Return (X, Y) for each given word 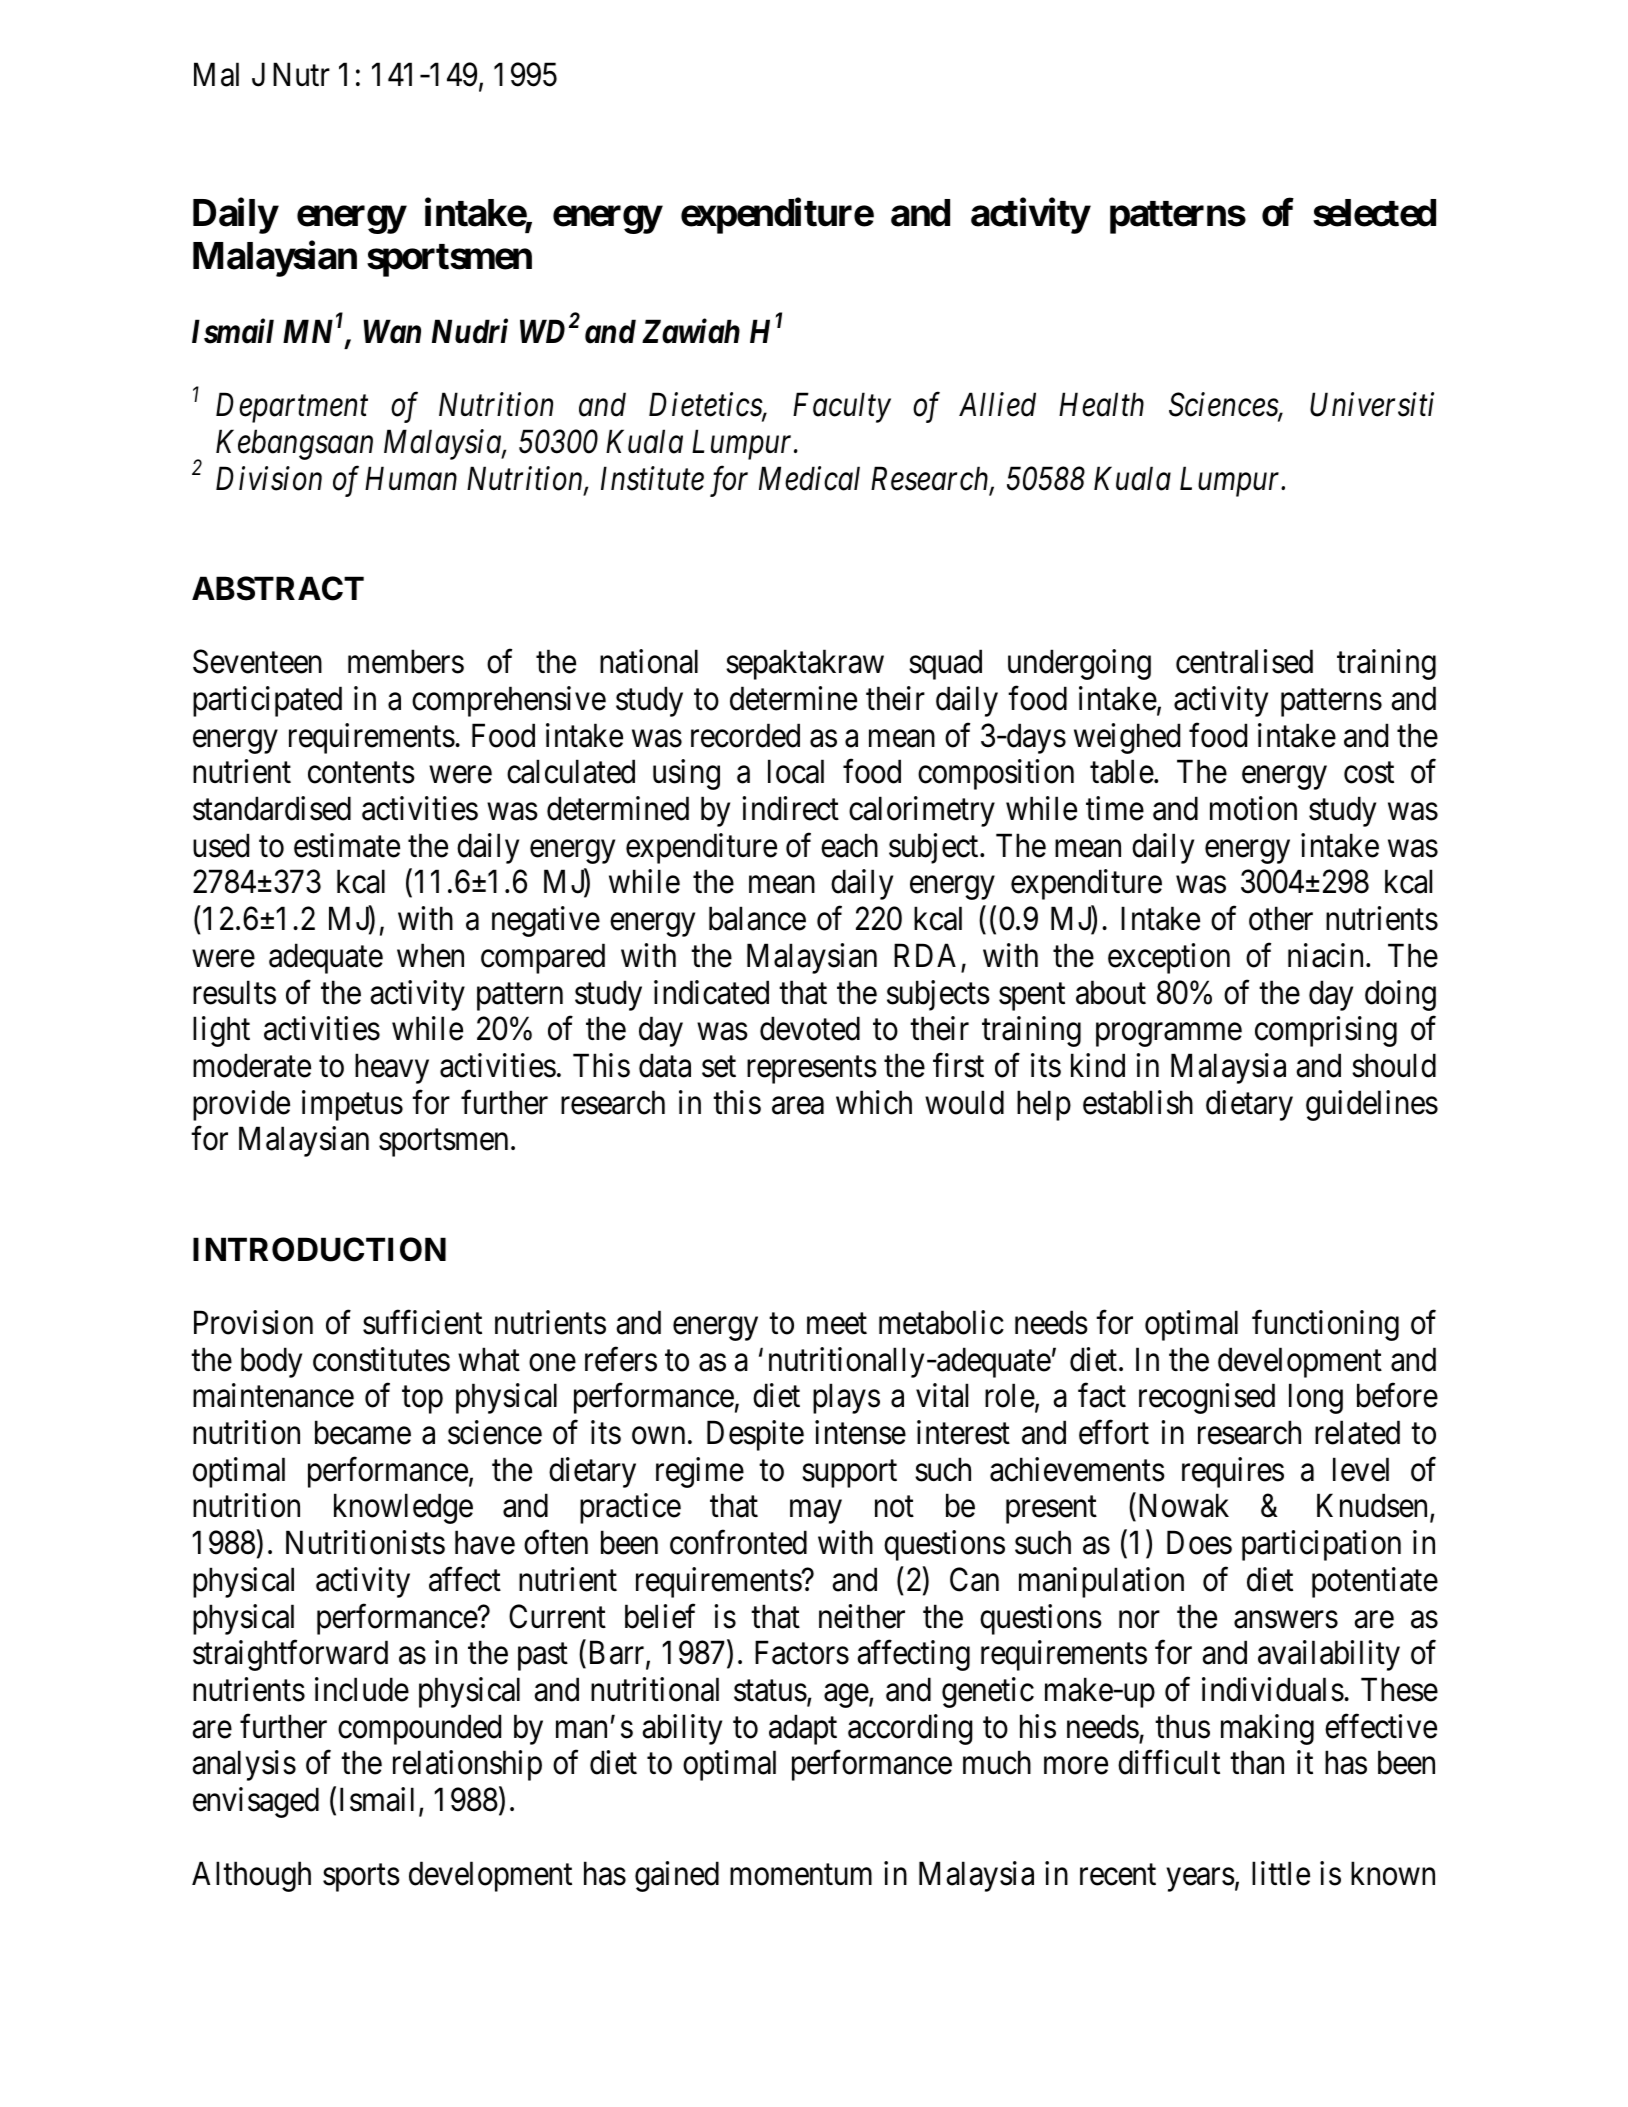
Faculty (842, 408)
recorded (745, 735)
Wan (392, 332)
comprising (1326, 1031)
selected (1374, 213)
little (1281, 1873)
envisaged (256, 1802)
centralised (1244, 661)
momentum (801, 1875)
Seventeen (257, 662)
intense (860, 1432)
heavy (392, 1068)
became (363, 1432)
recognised (1207, 1399)
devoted (810, 1028)
